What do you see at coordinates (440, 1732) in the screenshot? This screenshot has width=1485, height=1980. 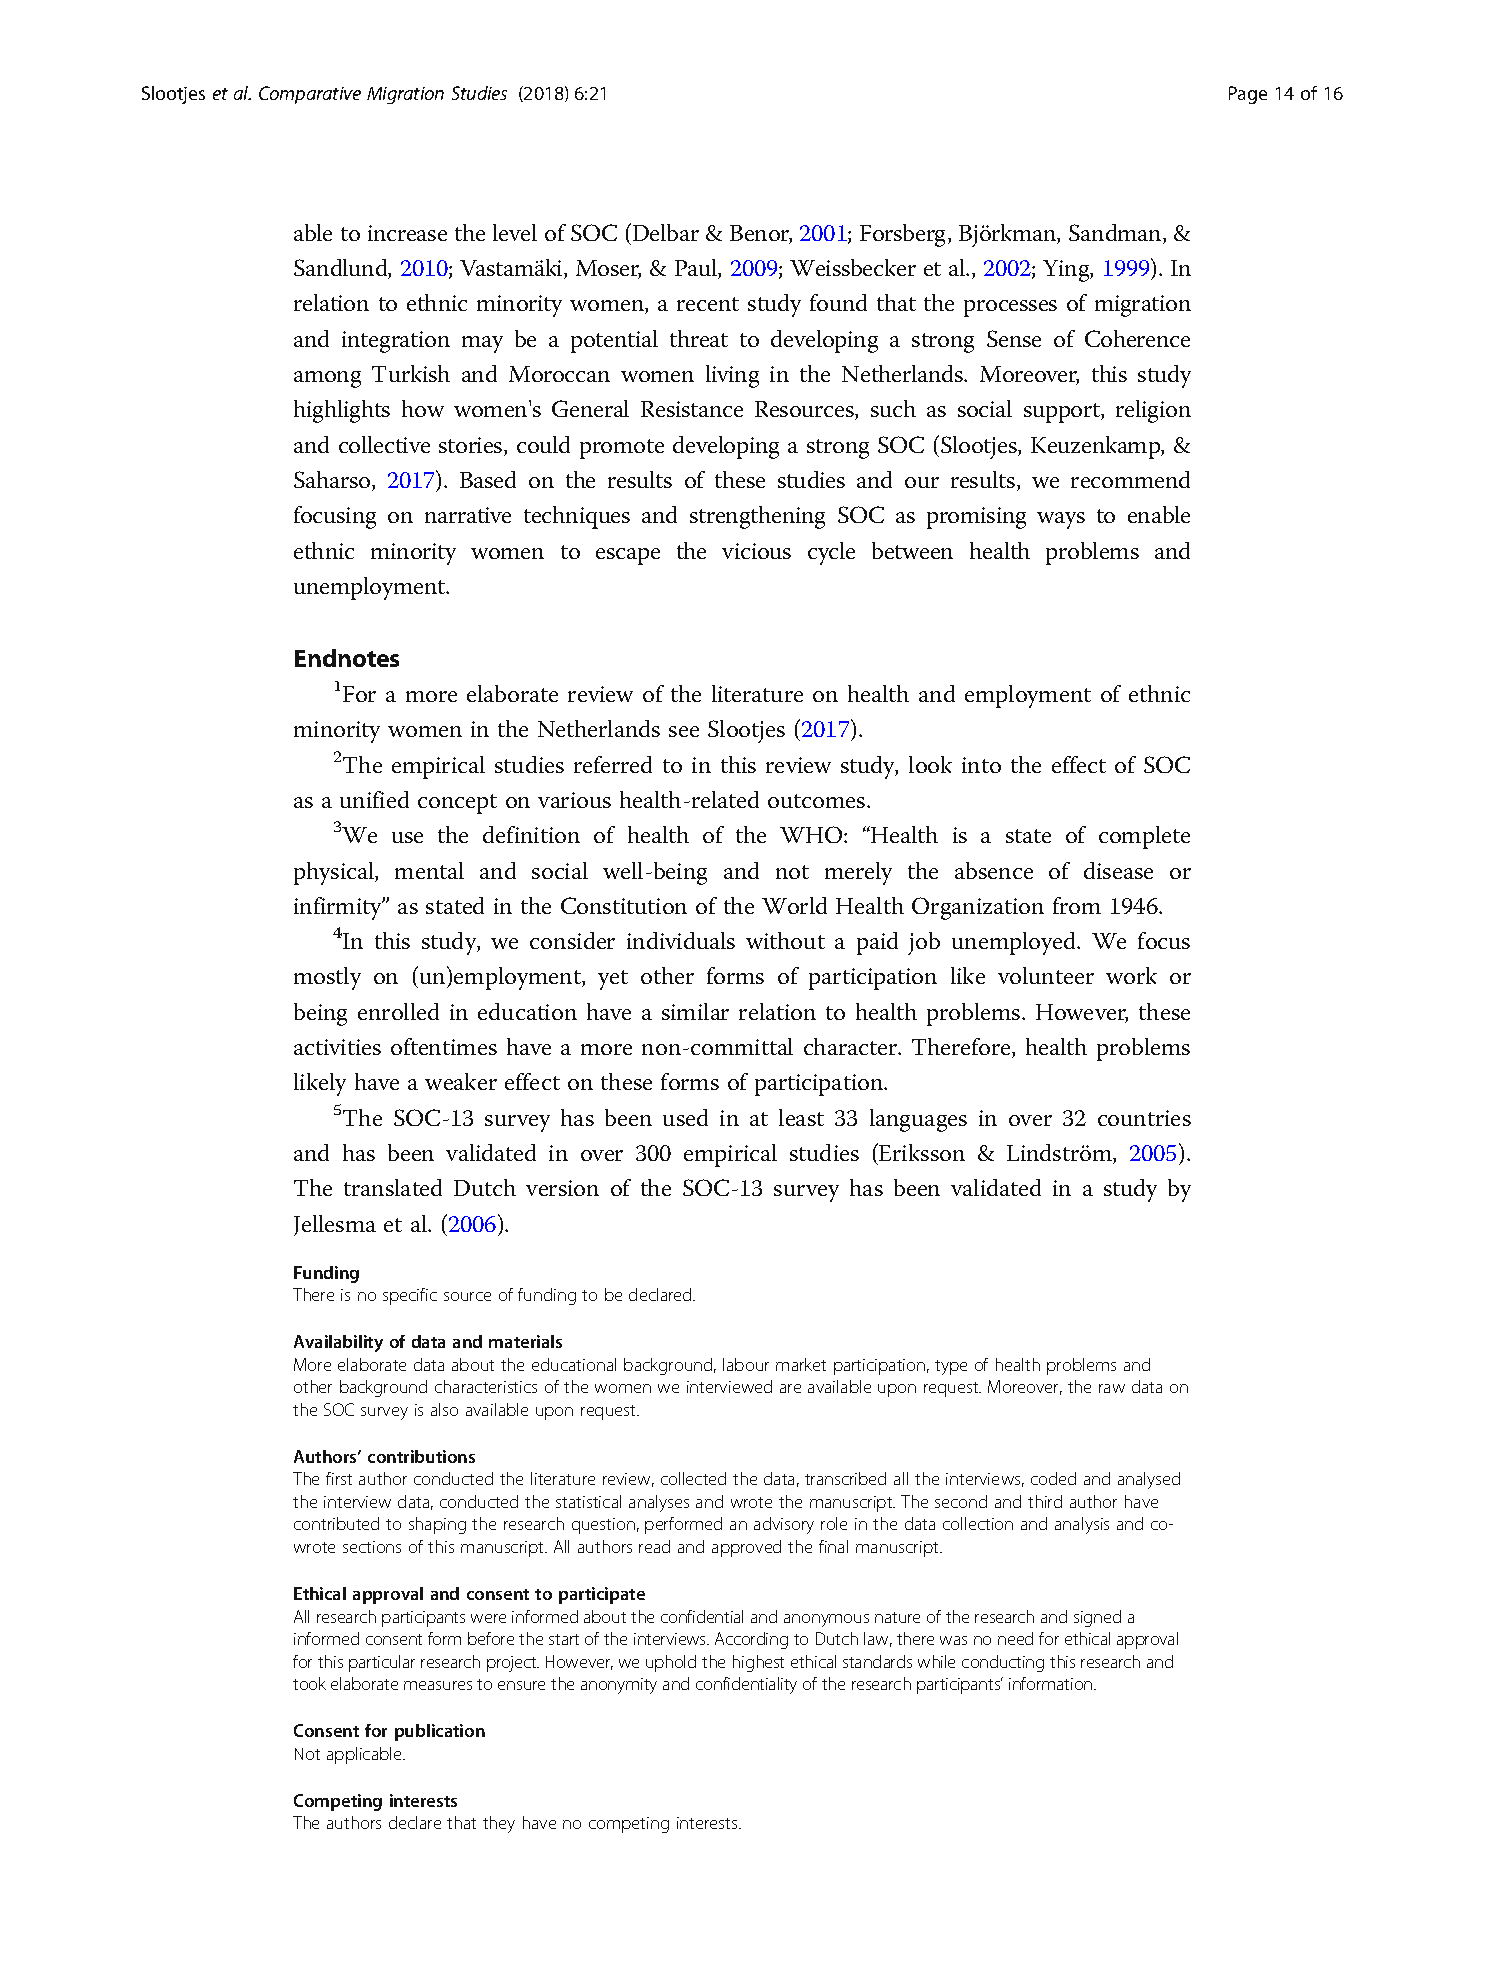 I see `publication` at bounding box center [440, 1732].
